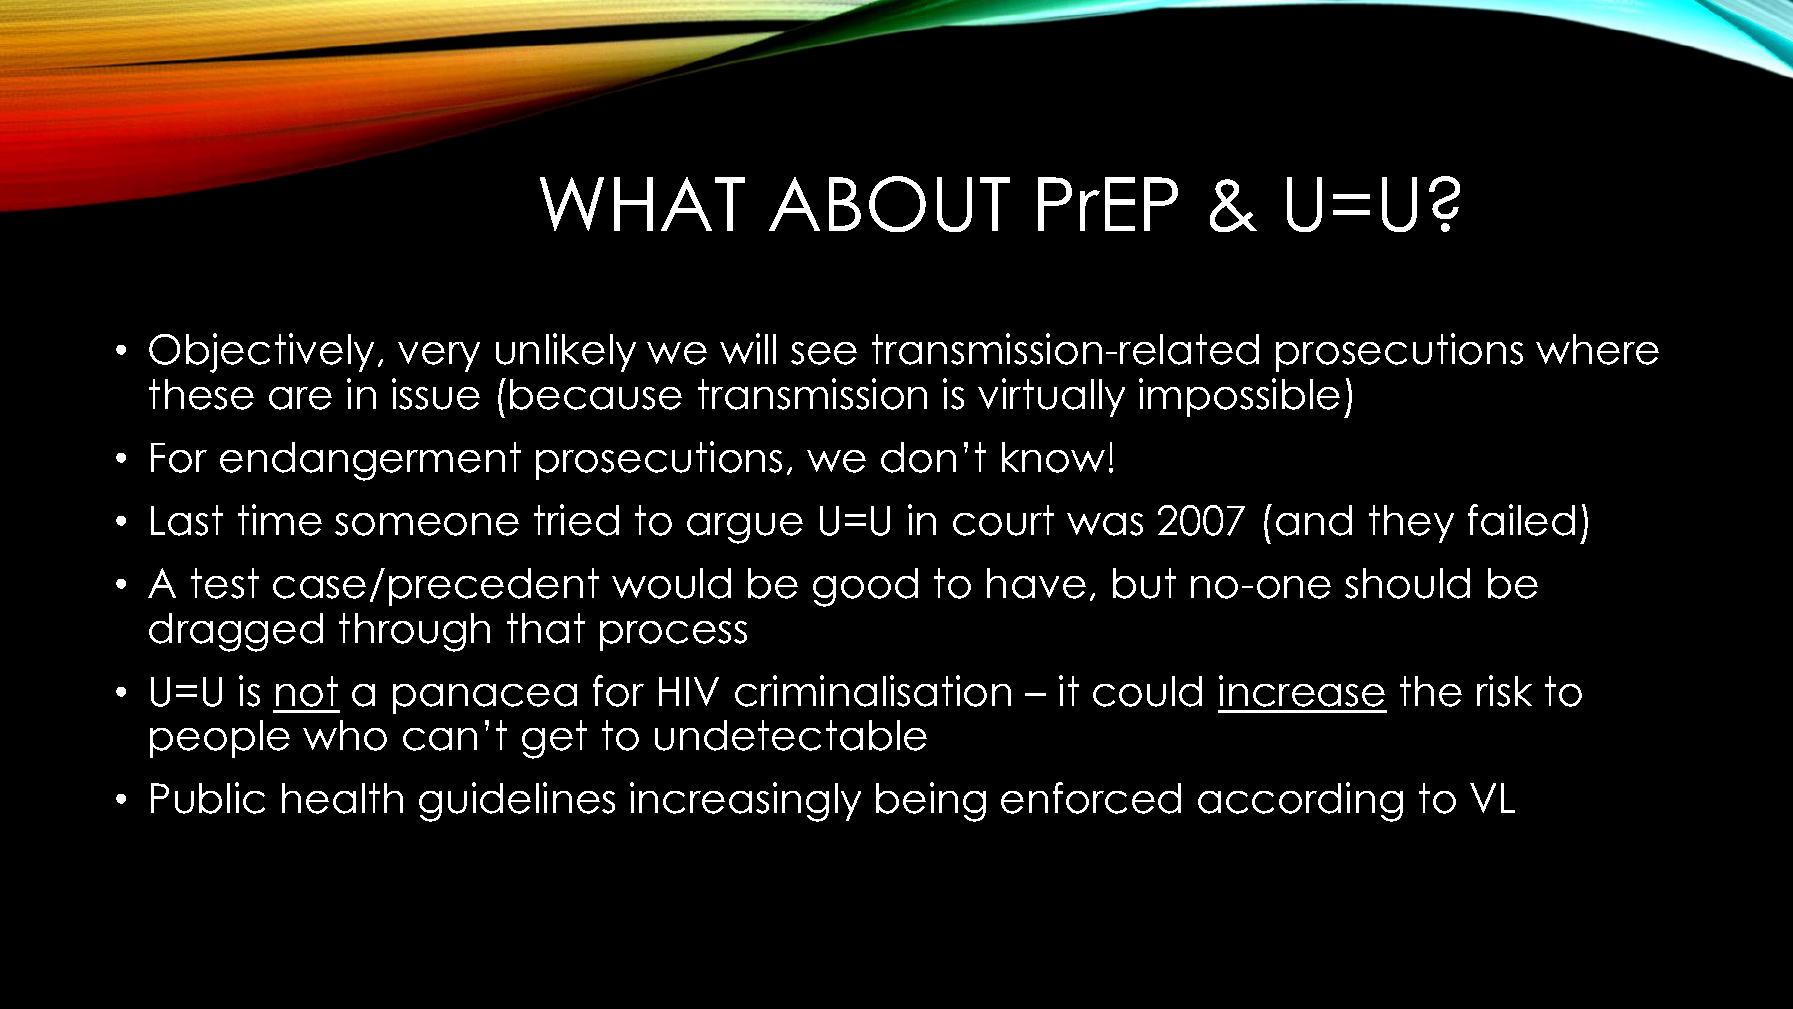 This document has height=1009, width=1793. What do you see at coordinates (865, 587) in the document?
I see `good` at bounding box center [865, 587].
